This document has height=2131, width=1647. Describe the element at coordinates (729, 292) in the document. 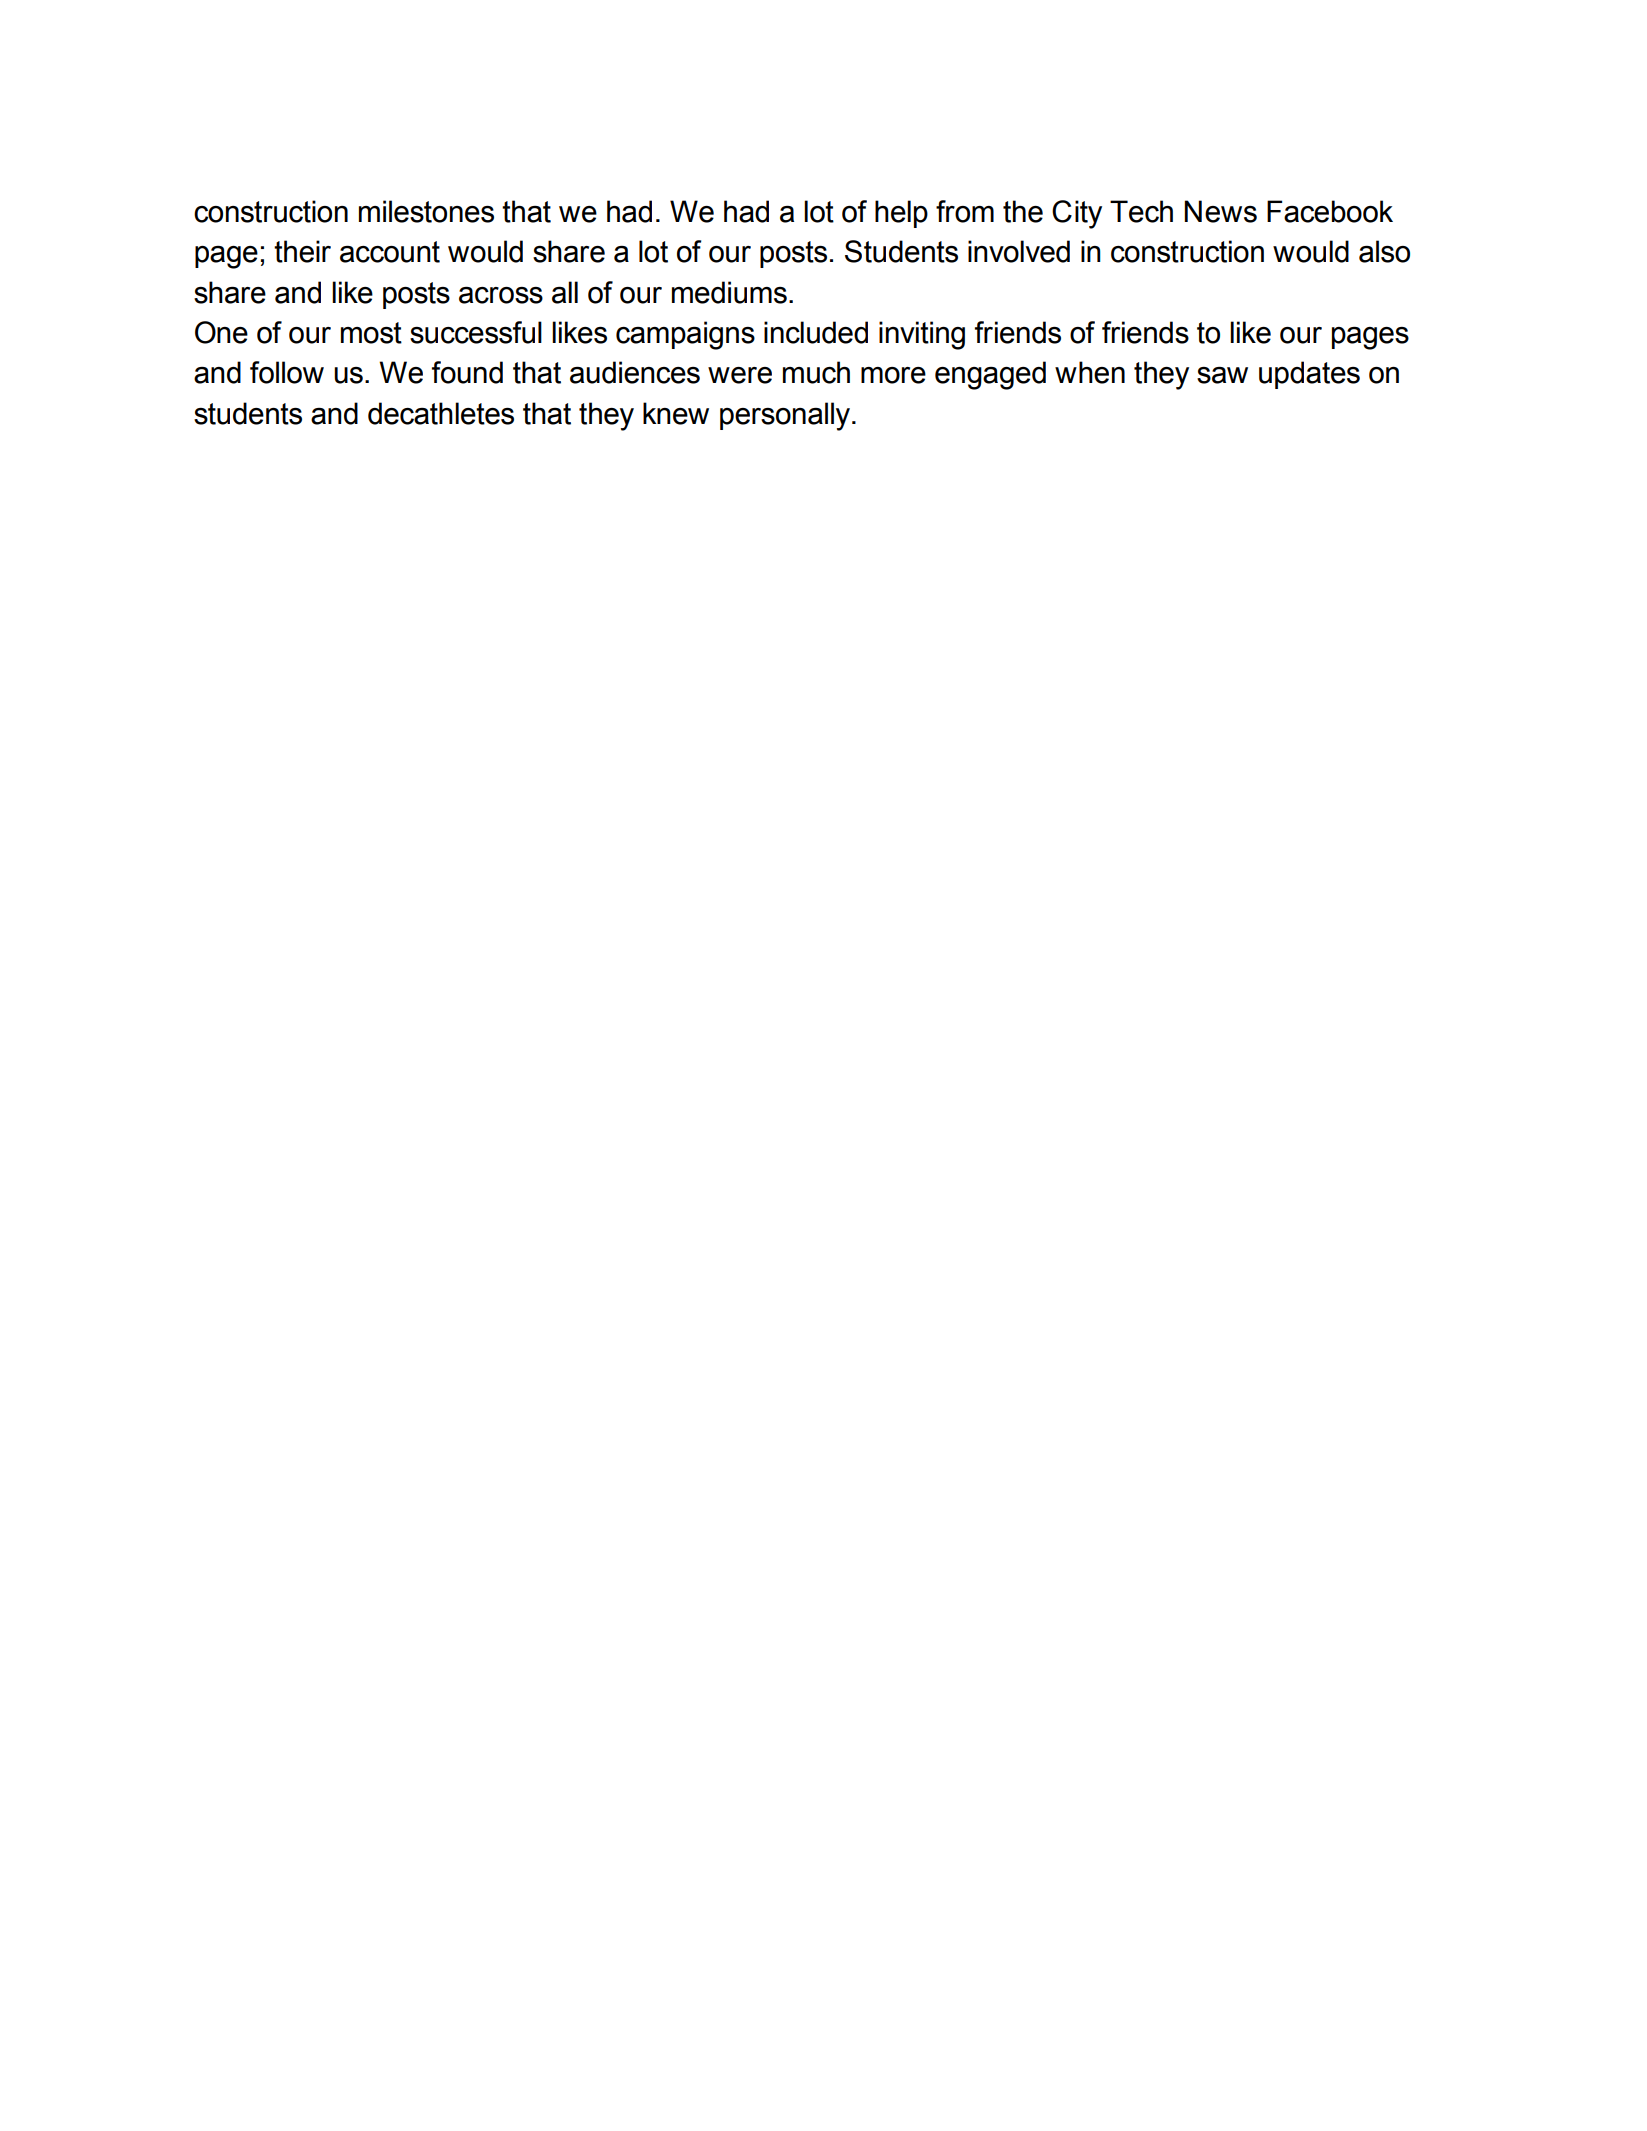

I see `mediums` at that location.
